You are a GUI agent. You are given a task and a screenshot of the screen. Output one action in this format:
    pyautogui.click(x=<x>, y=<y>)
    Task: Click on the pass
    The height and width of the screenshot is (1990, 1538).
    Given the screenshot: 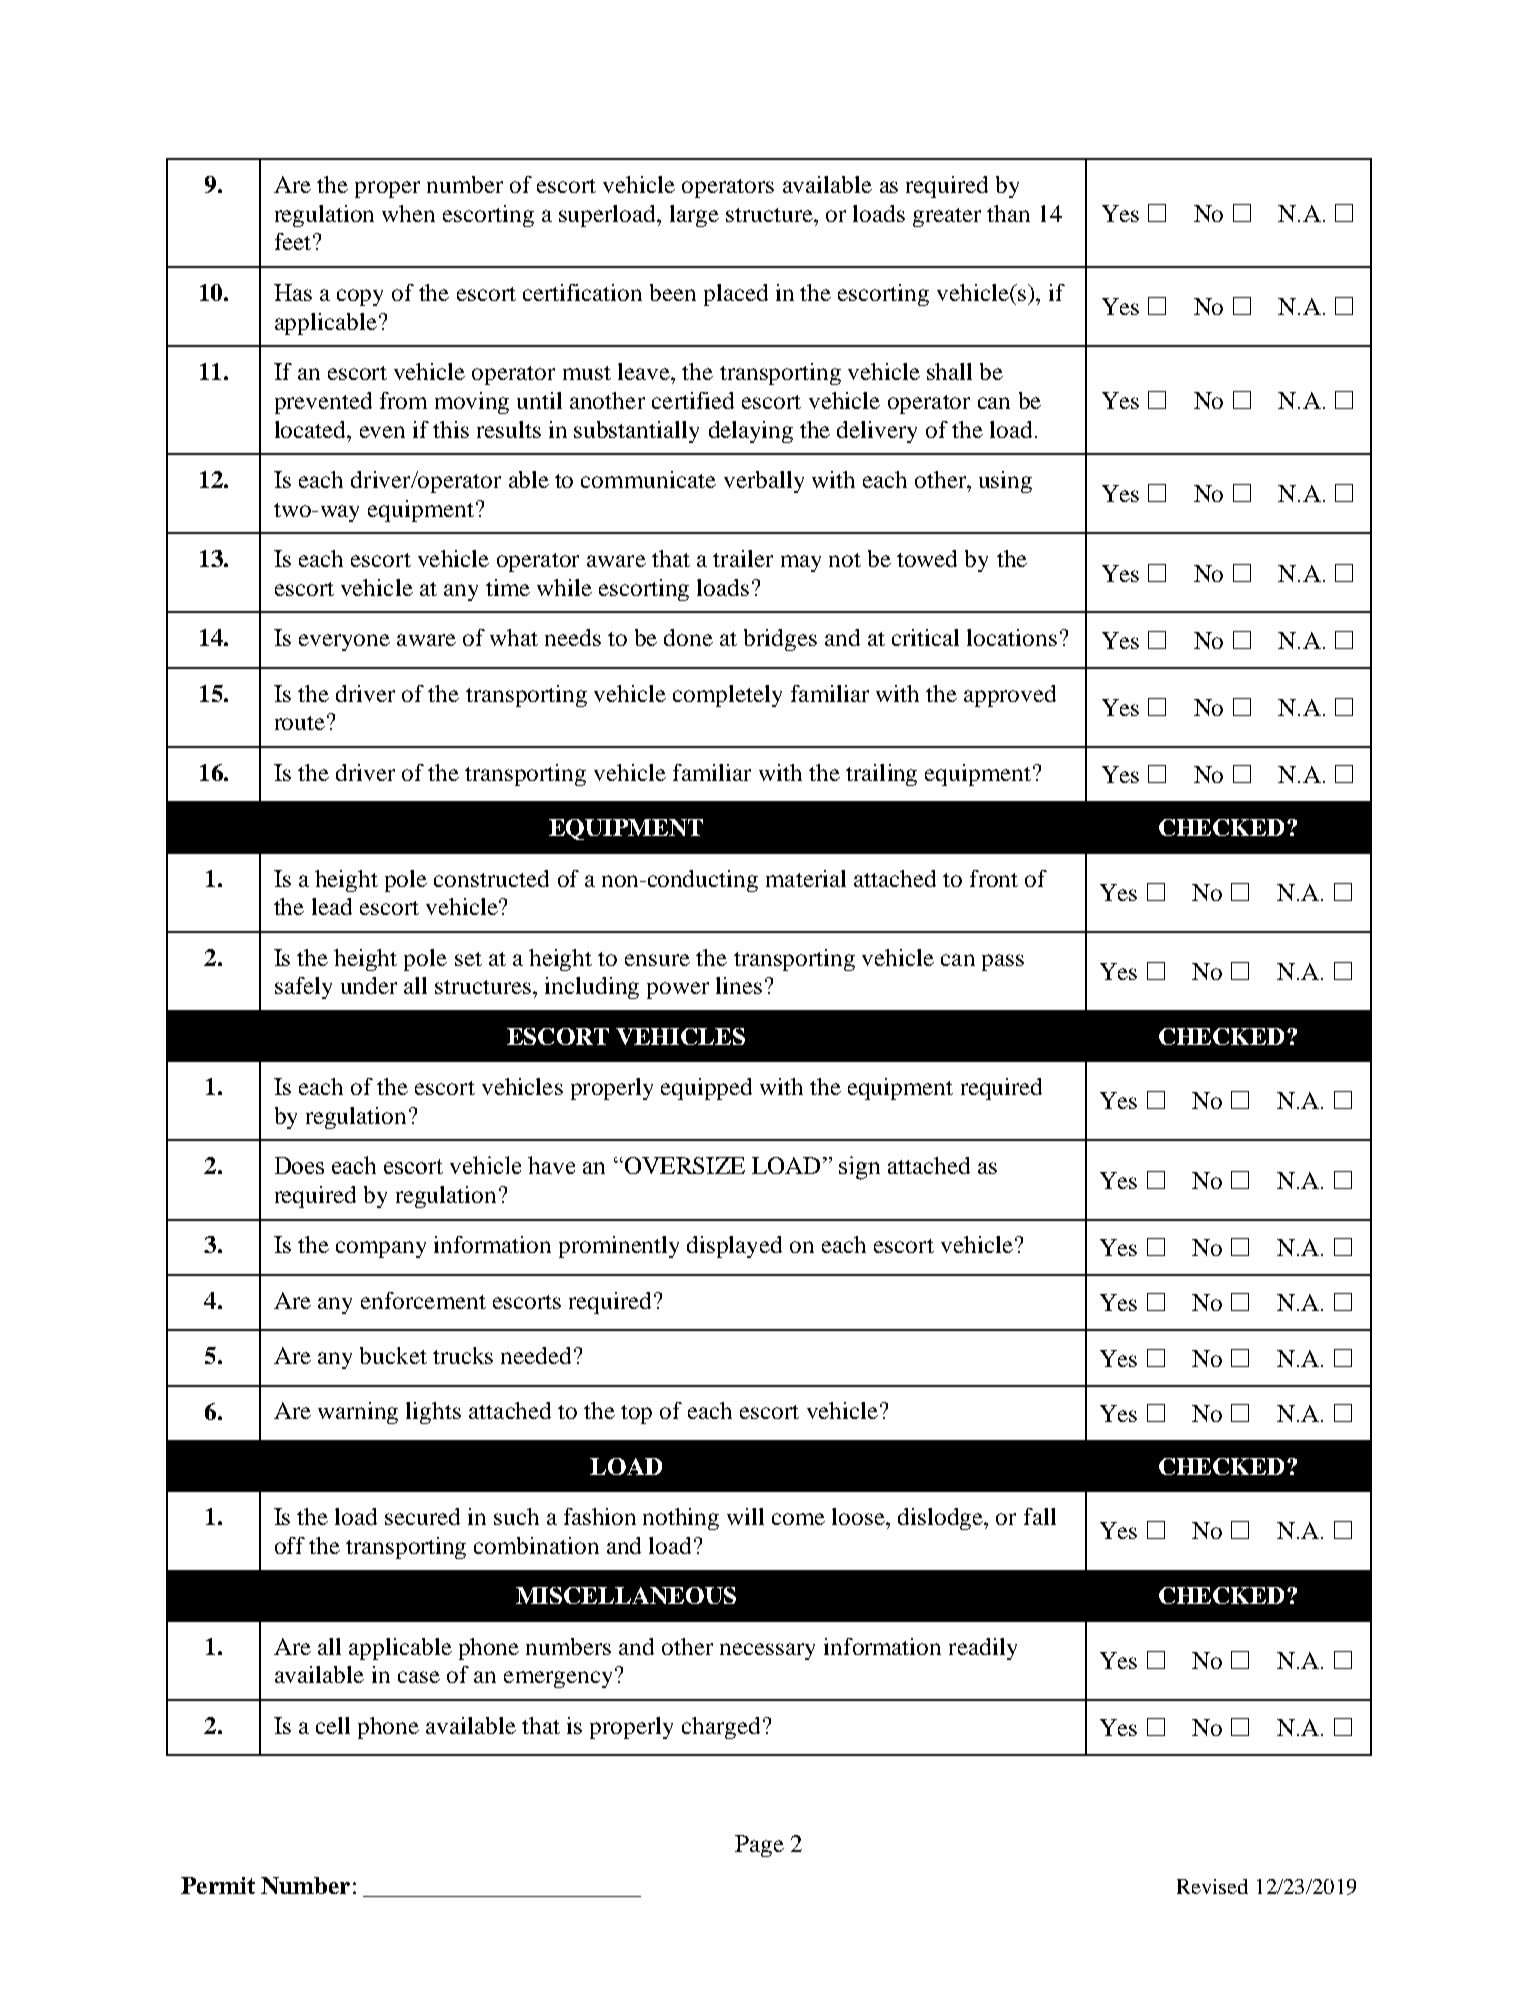 What is the action you would take?
    pyautogui.click(x=1003, y=962)
